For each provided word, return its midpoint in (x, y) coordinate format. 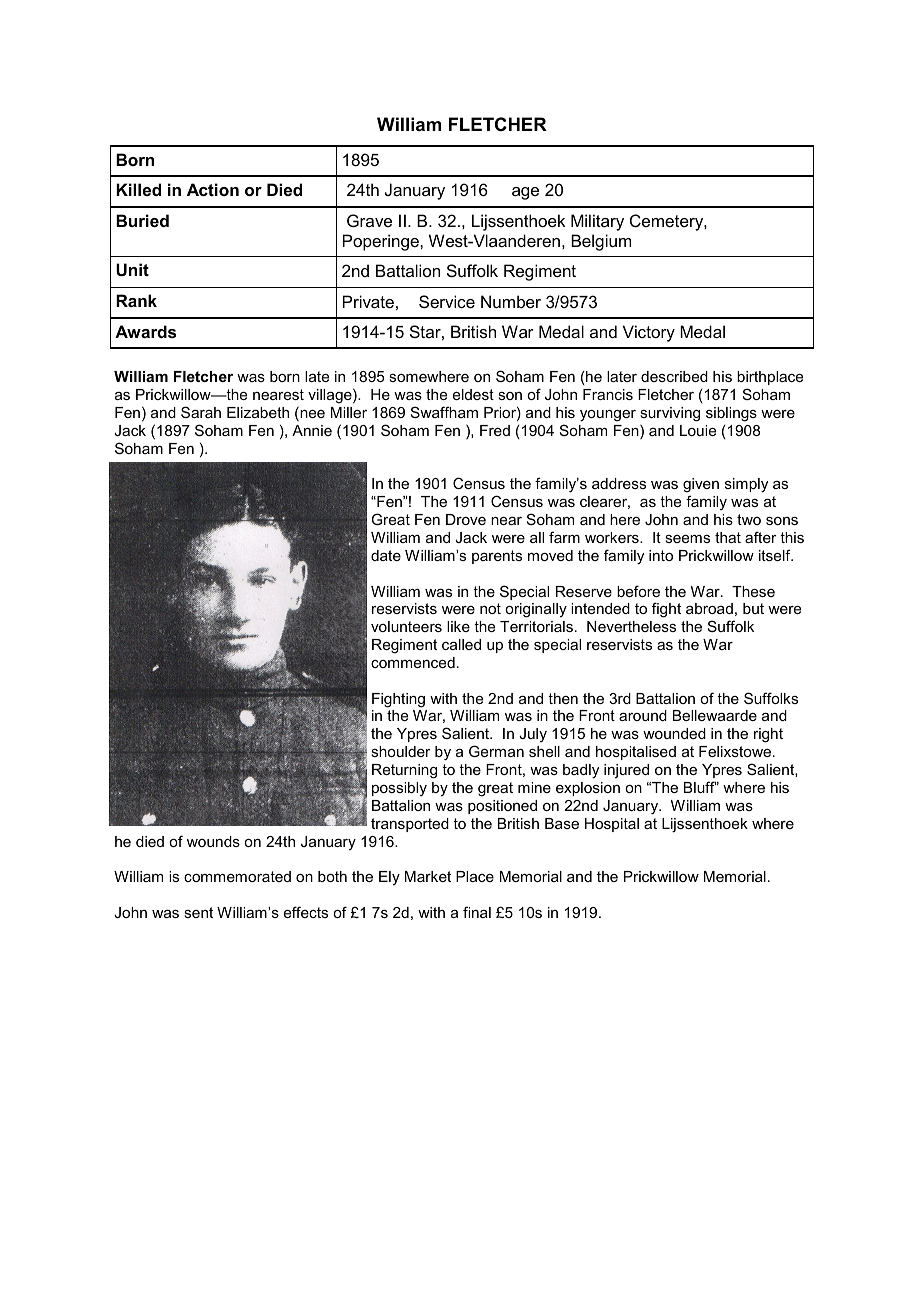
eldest (473, 394)
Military (597, 222)
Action (213, 189)
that (728, 537)
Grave (369, 220)
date (386, 555)
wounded (674, 733)
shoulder (401, 751)
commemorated (237, 876)
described (674, 376)
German (496, 751)
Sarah (201, 412)
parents (497, 557)
